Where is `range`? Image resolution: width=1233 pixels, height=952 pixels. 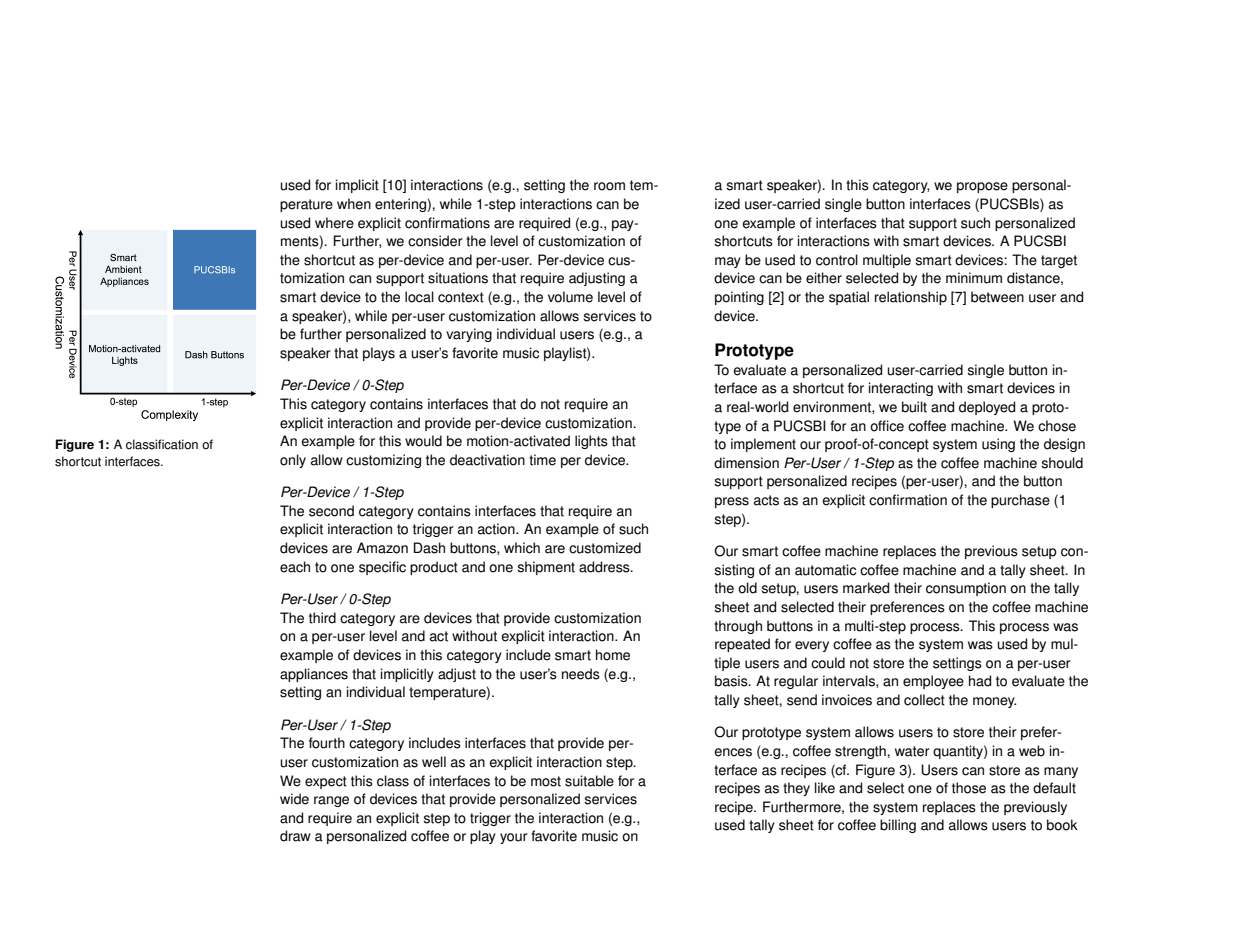
range is located at coordinates (331, 801).
